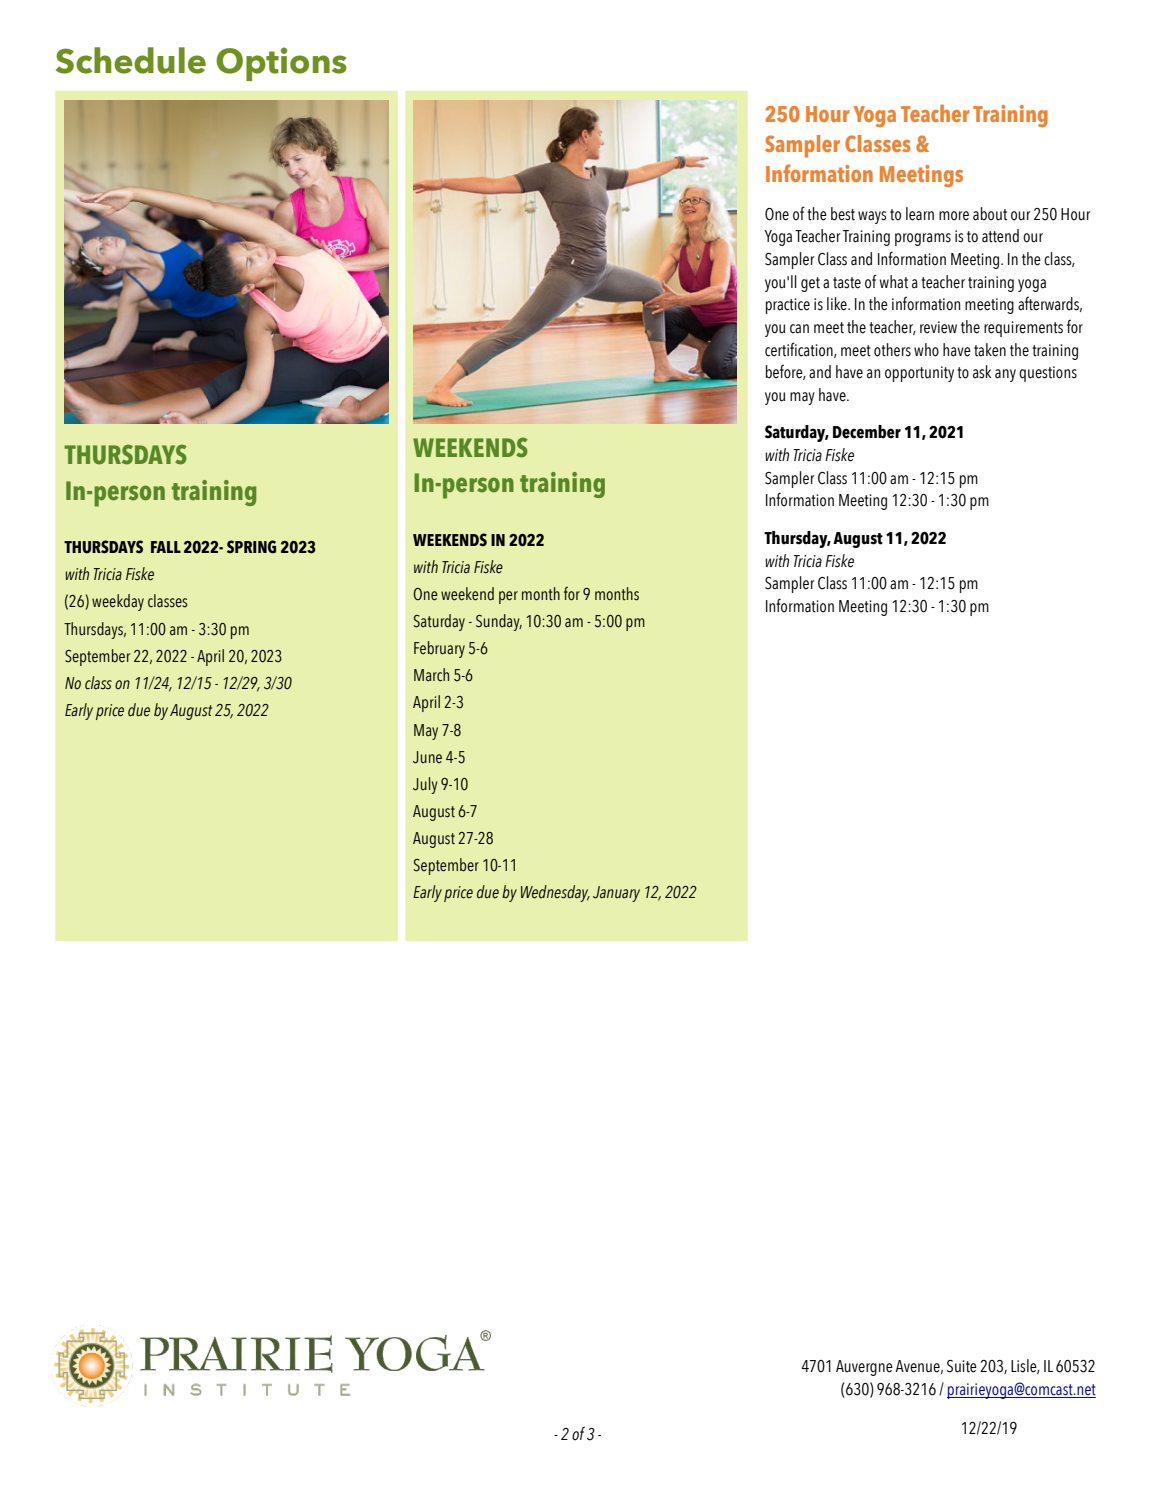  Describe the element at coordinates (616, 894) in the screenshot. I see `January` at that location.
